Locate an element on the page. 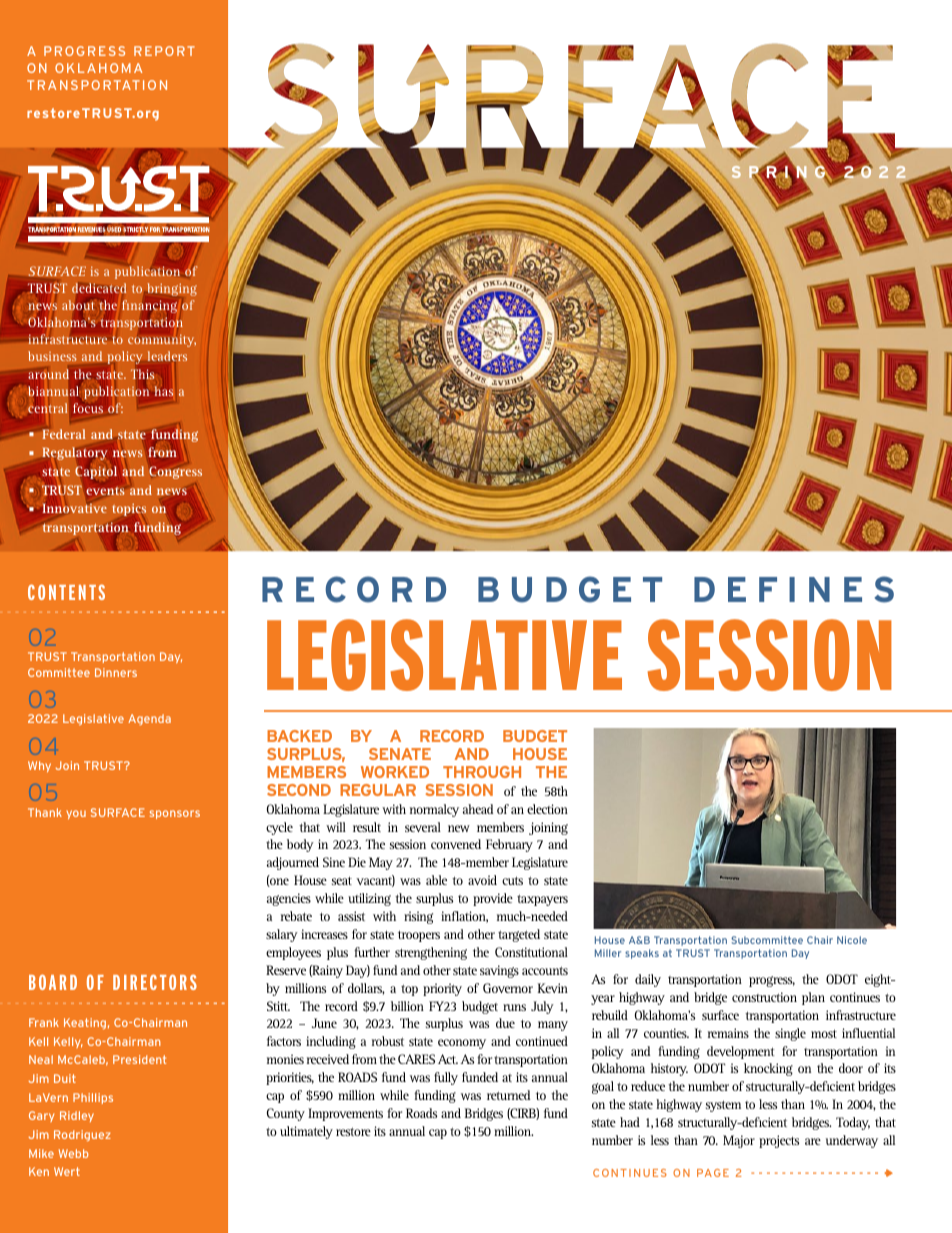 The height and width of the image is (1233, 952). Nicole is located at coordinates (852, 940).
